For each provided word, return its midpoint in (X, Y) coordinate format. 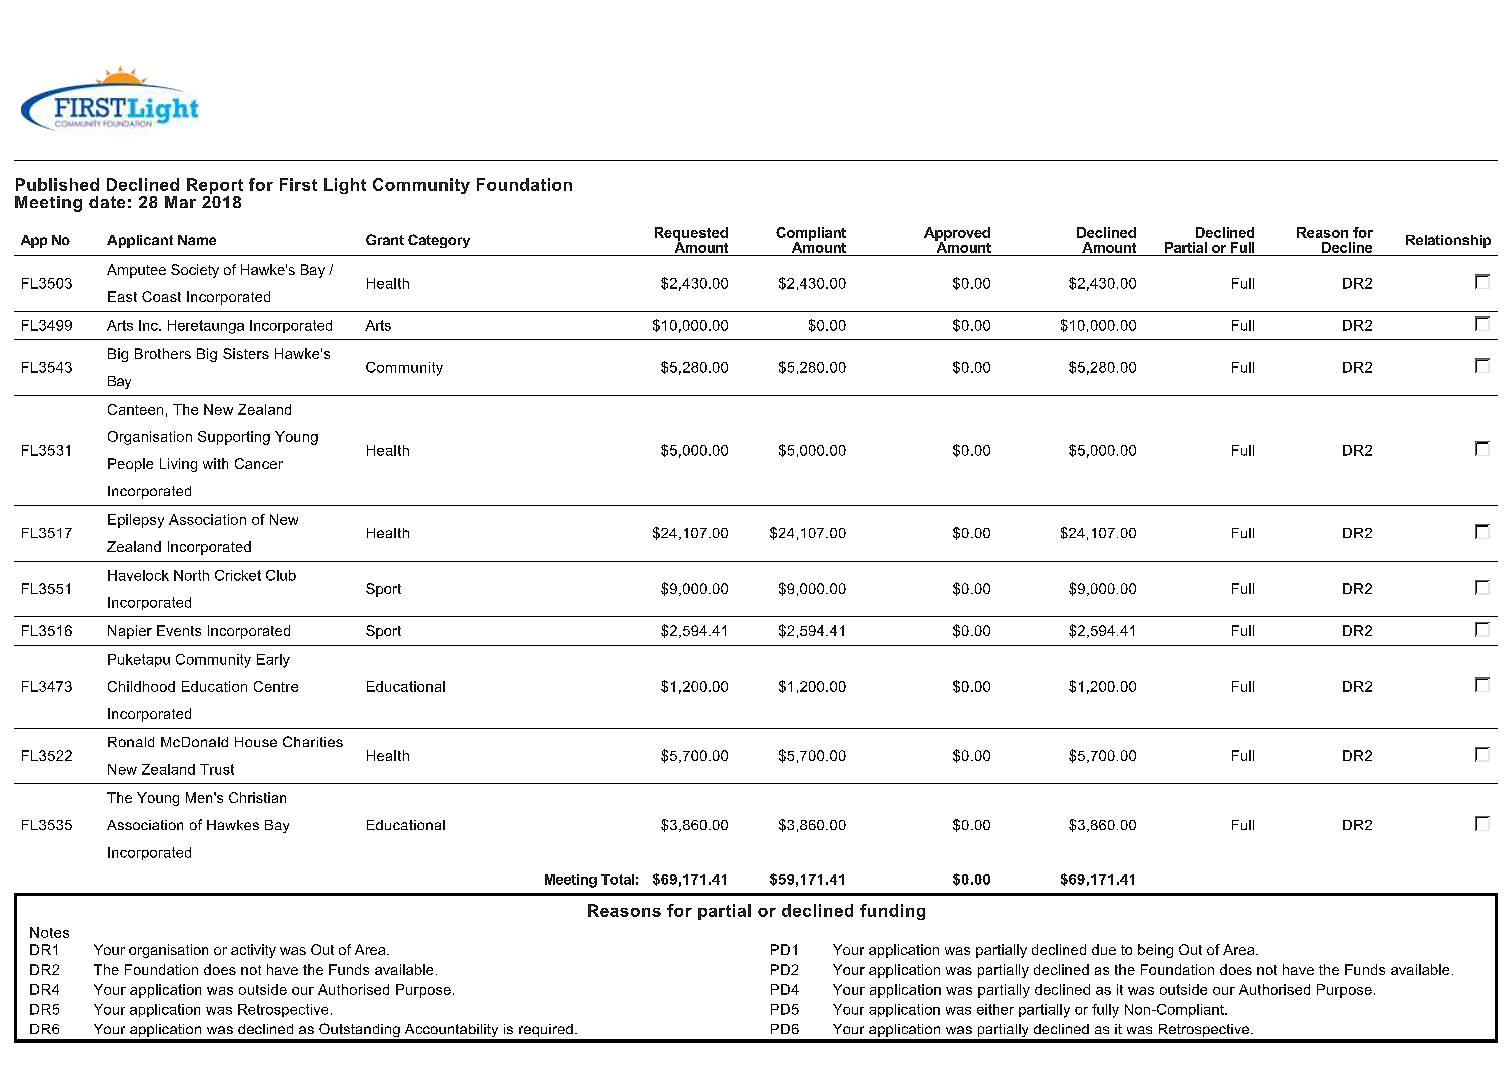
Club (281, 575)
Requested (691, 235)
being (1155, 951)
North (191, 575)
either (995, 1009)
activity (253, 951)
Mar (180, 202)
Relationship (1448, 241)
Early (273, 661)
